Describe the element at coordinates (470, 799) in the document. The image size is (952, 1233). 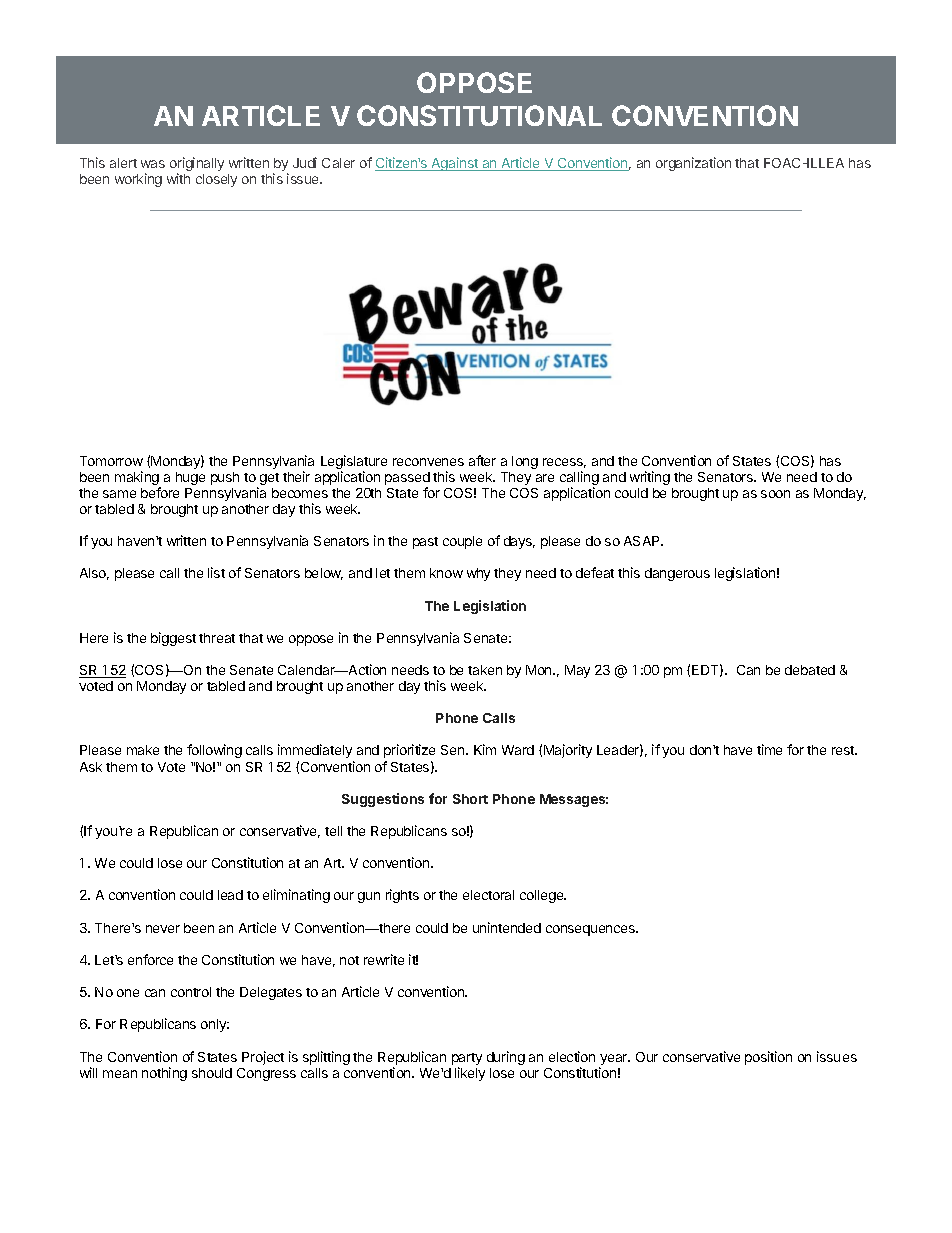
I see `Short` at that location.
